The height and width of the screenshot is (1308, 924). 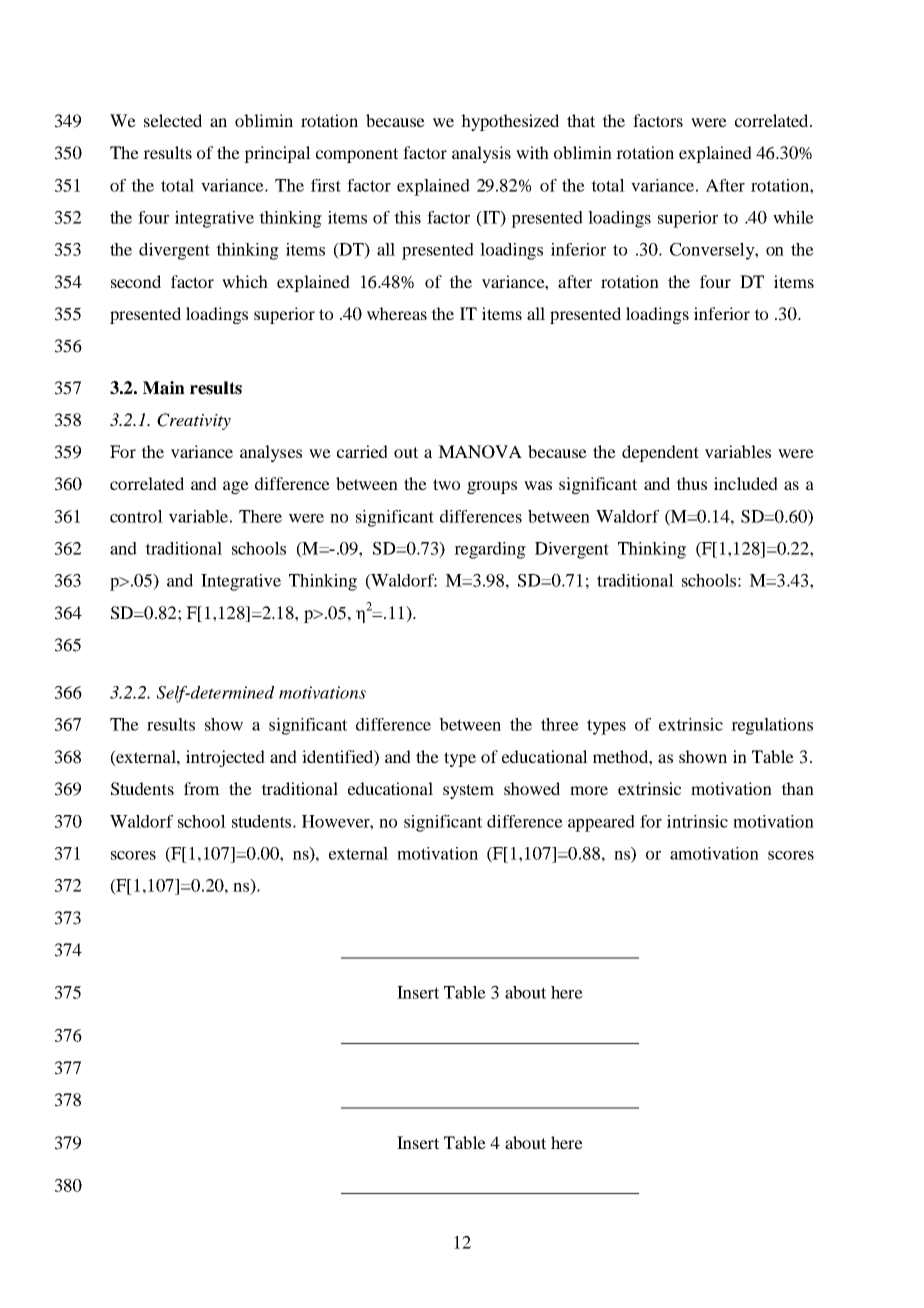 I want to click on Main, so click(x=164, y=388).
